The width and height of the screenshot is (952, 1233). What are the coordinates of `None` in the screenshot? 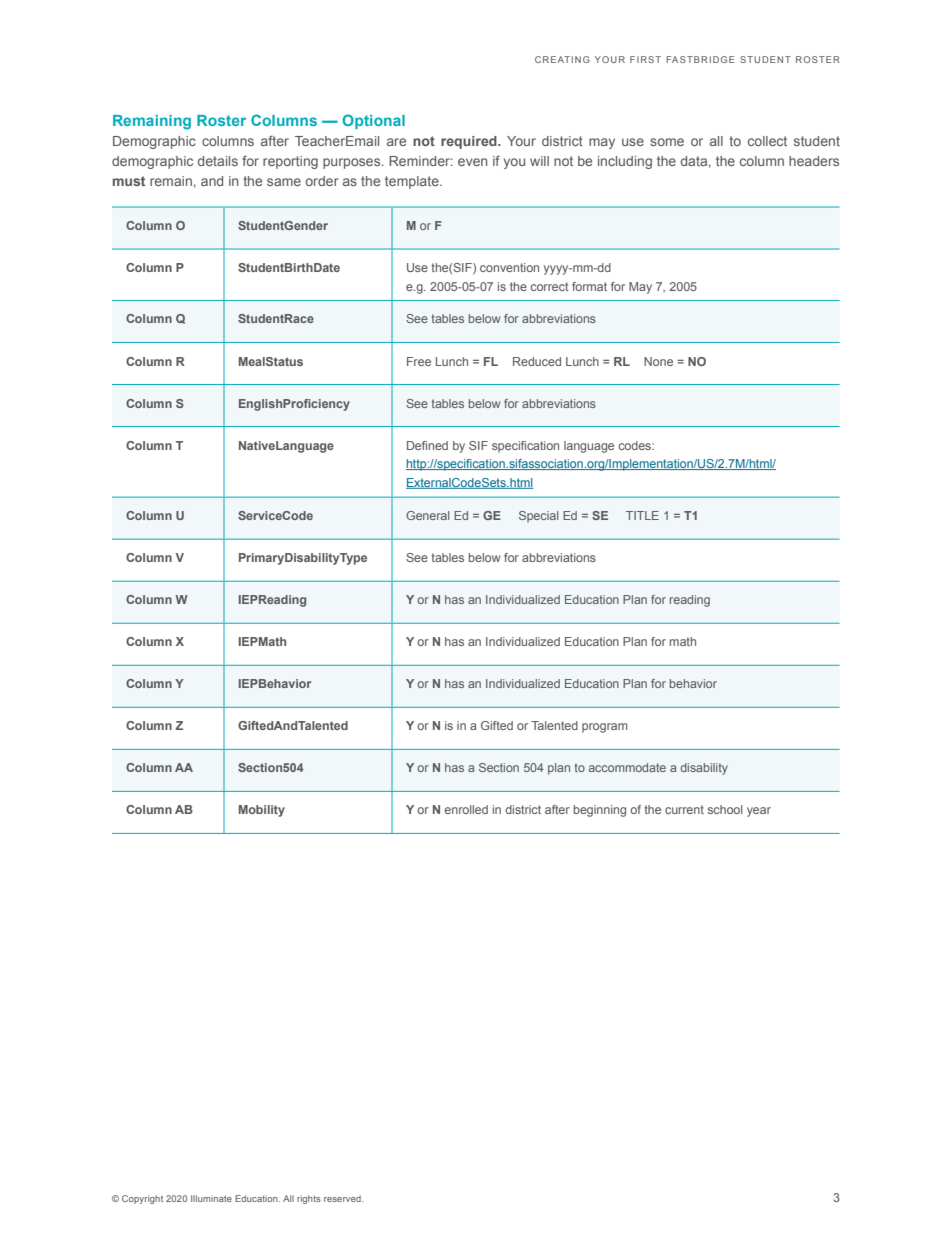 It's located at (658, 361).
